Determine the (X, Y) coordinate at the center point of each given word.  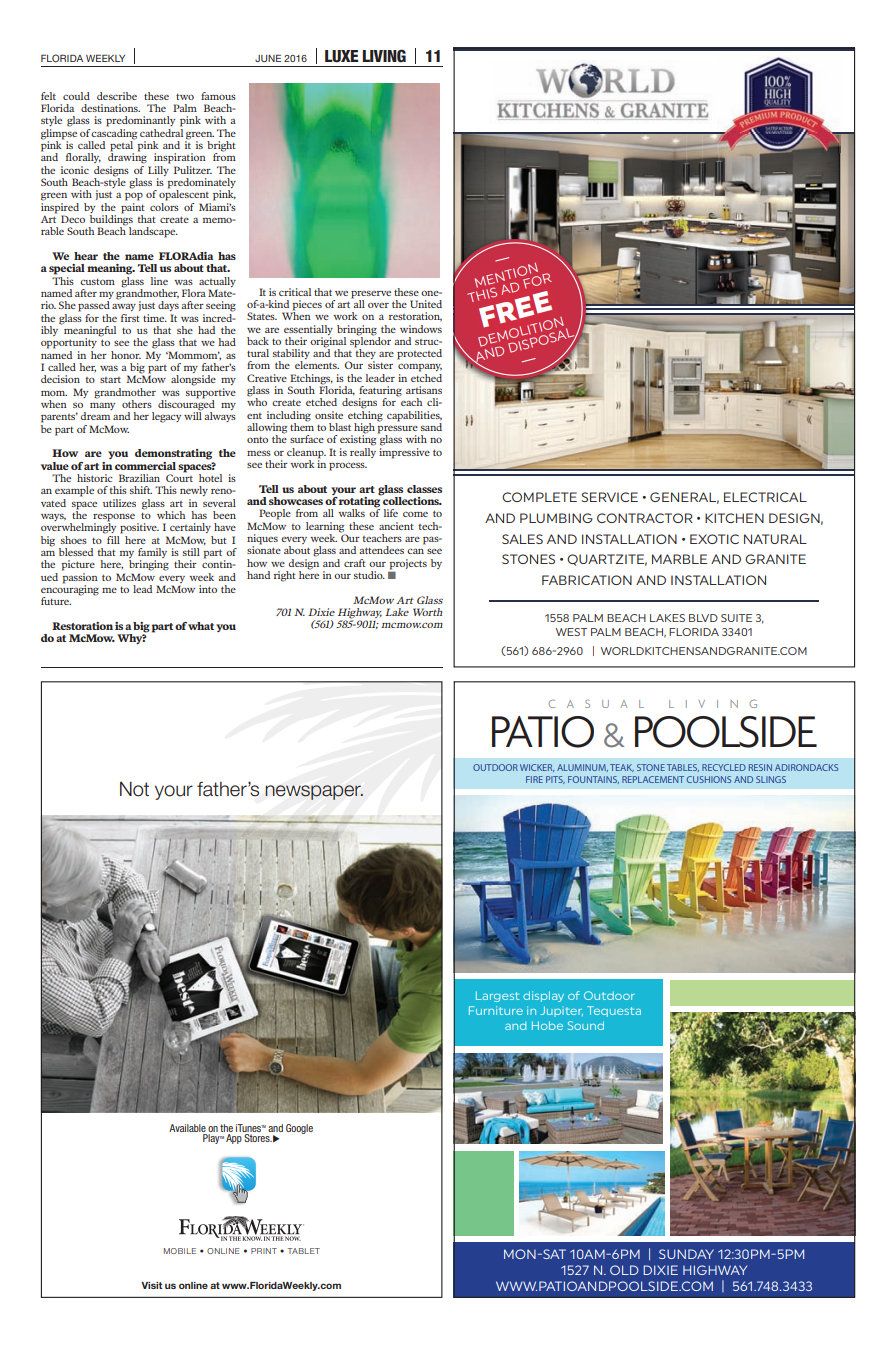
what (201, 626)
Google (299, 1129)
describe (117, 96)
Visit (151, 1285)
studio (369, 575)
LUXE (341, 56)
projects (408, 565)
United (426, 304)
